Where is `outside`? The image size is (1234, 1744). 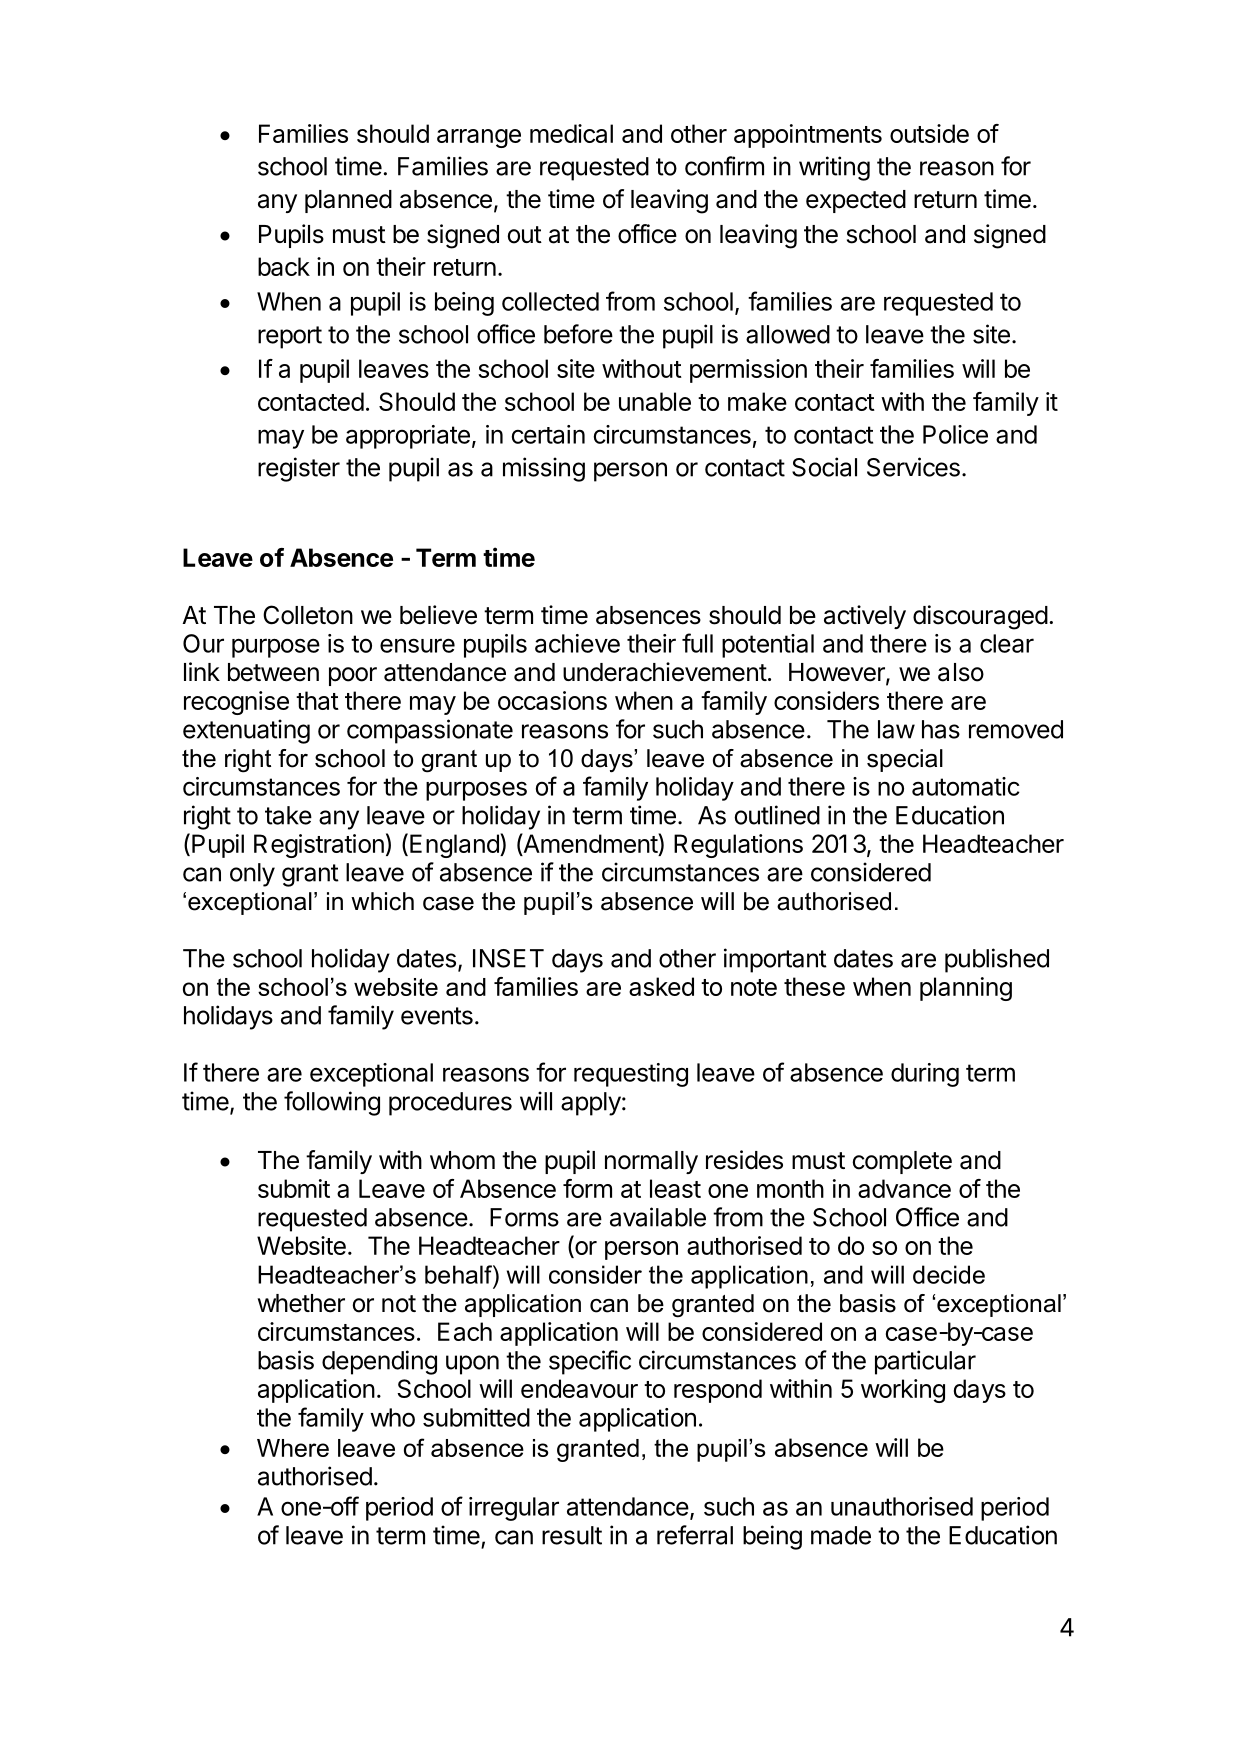
outside is located at coordinates (929, 133).
